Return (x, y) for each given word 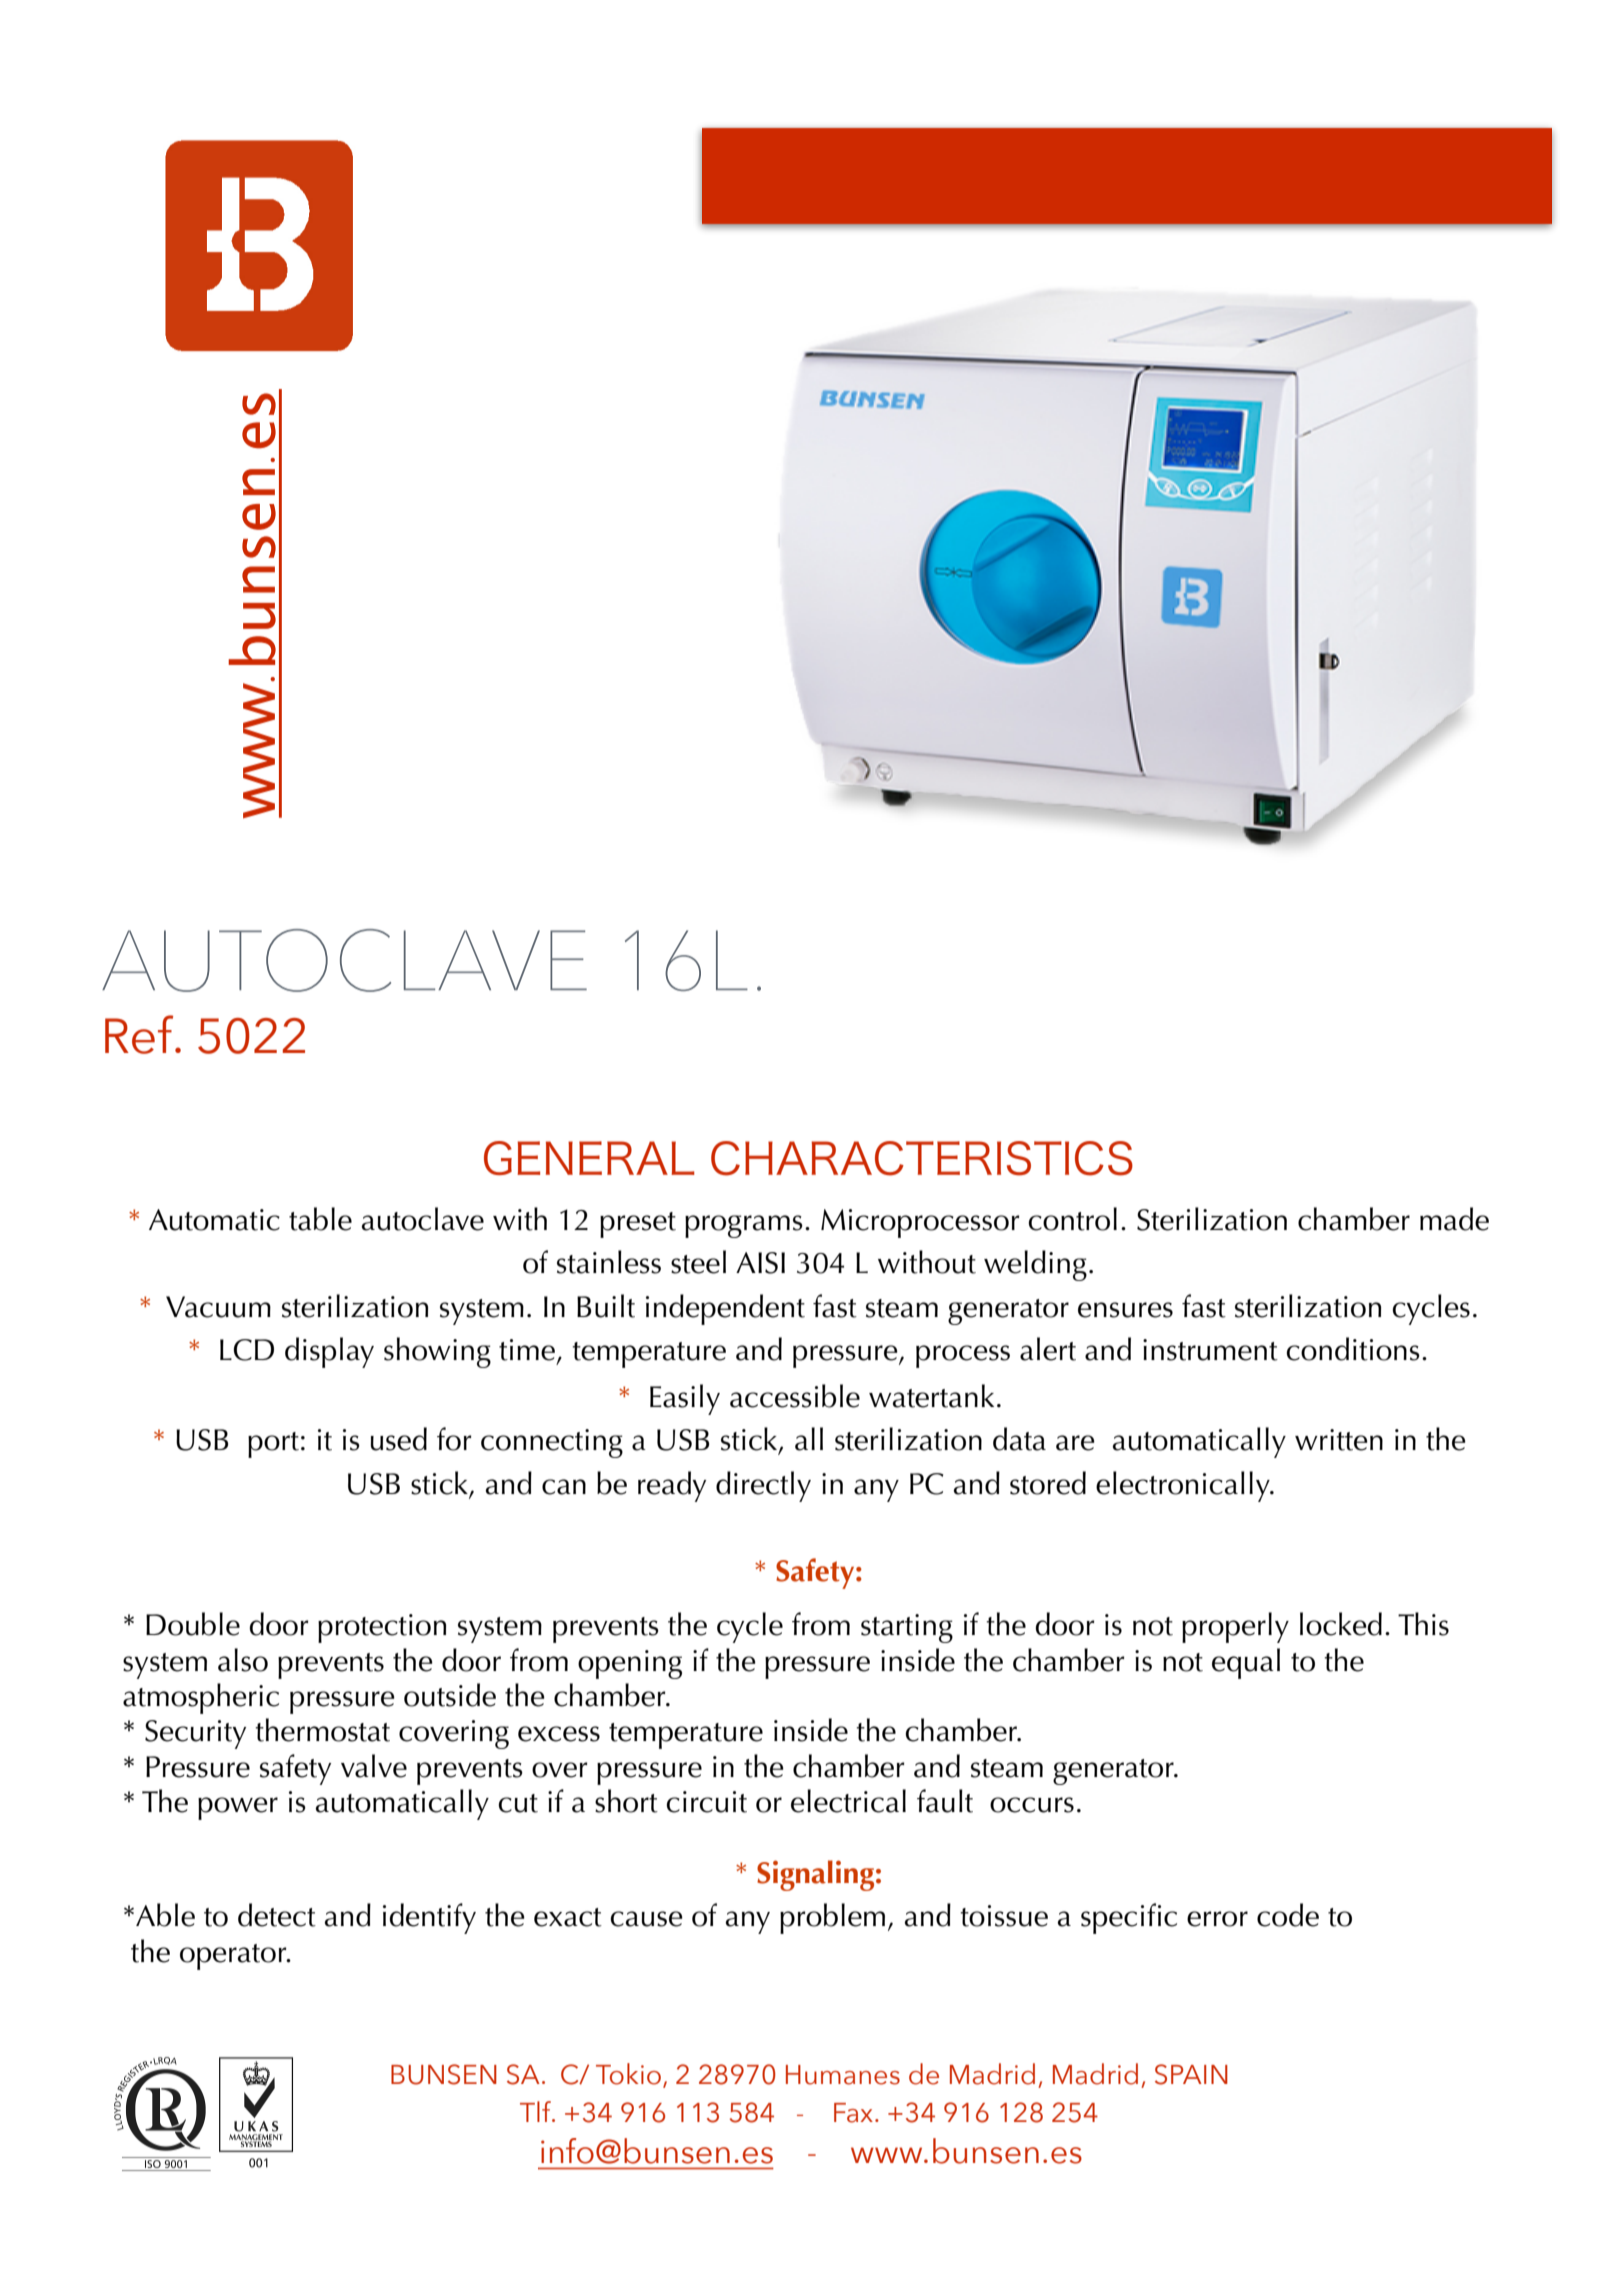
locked (1341, 1624)
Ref (140, 1034)
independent (725, 1309)
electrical (848, 1801)
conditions (1353, 1349)
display (329, 1352)
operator (234, 1957)
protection (382, 1628)
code (1288, 1915)
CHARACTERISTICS (922, 1158)
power (238, 1808)
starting (907, 1628)
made (1454, 1219)
